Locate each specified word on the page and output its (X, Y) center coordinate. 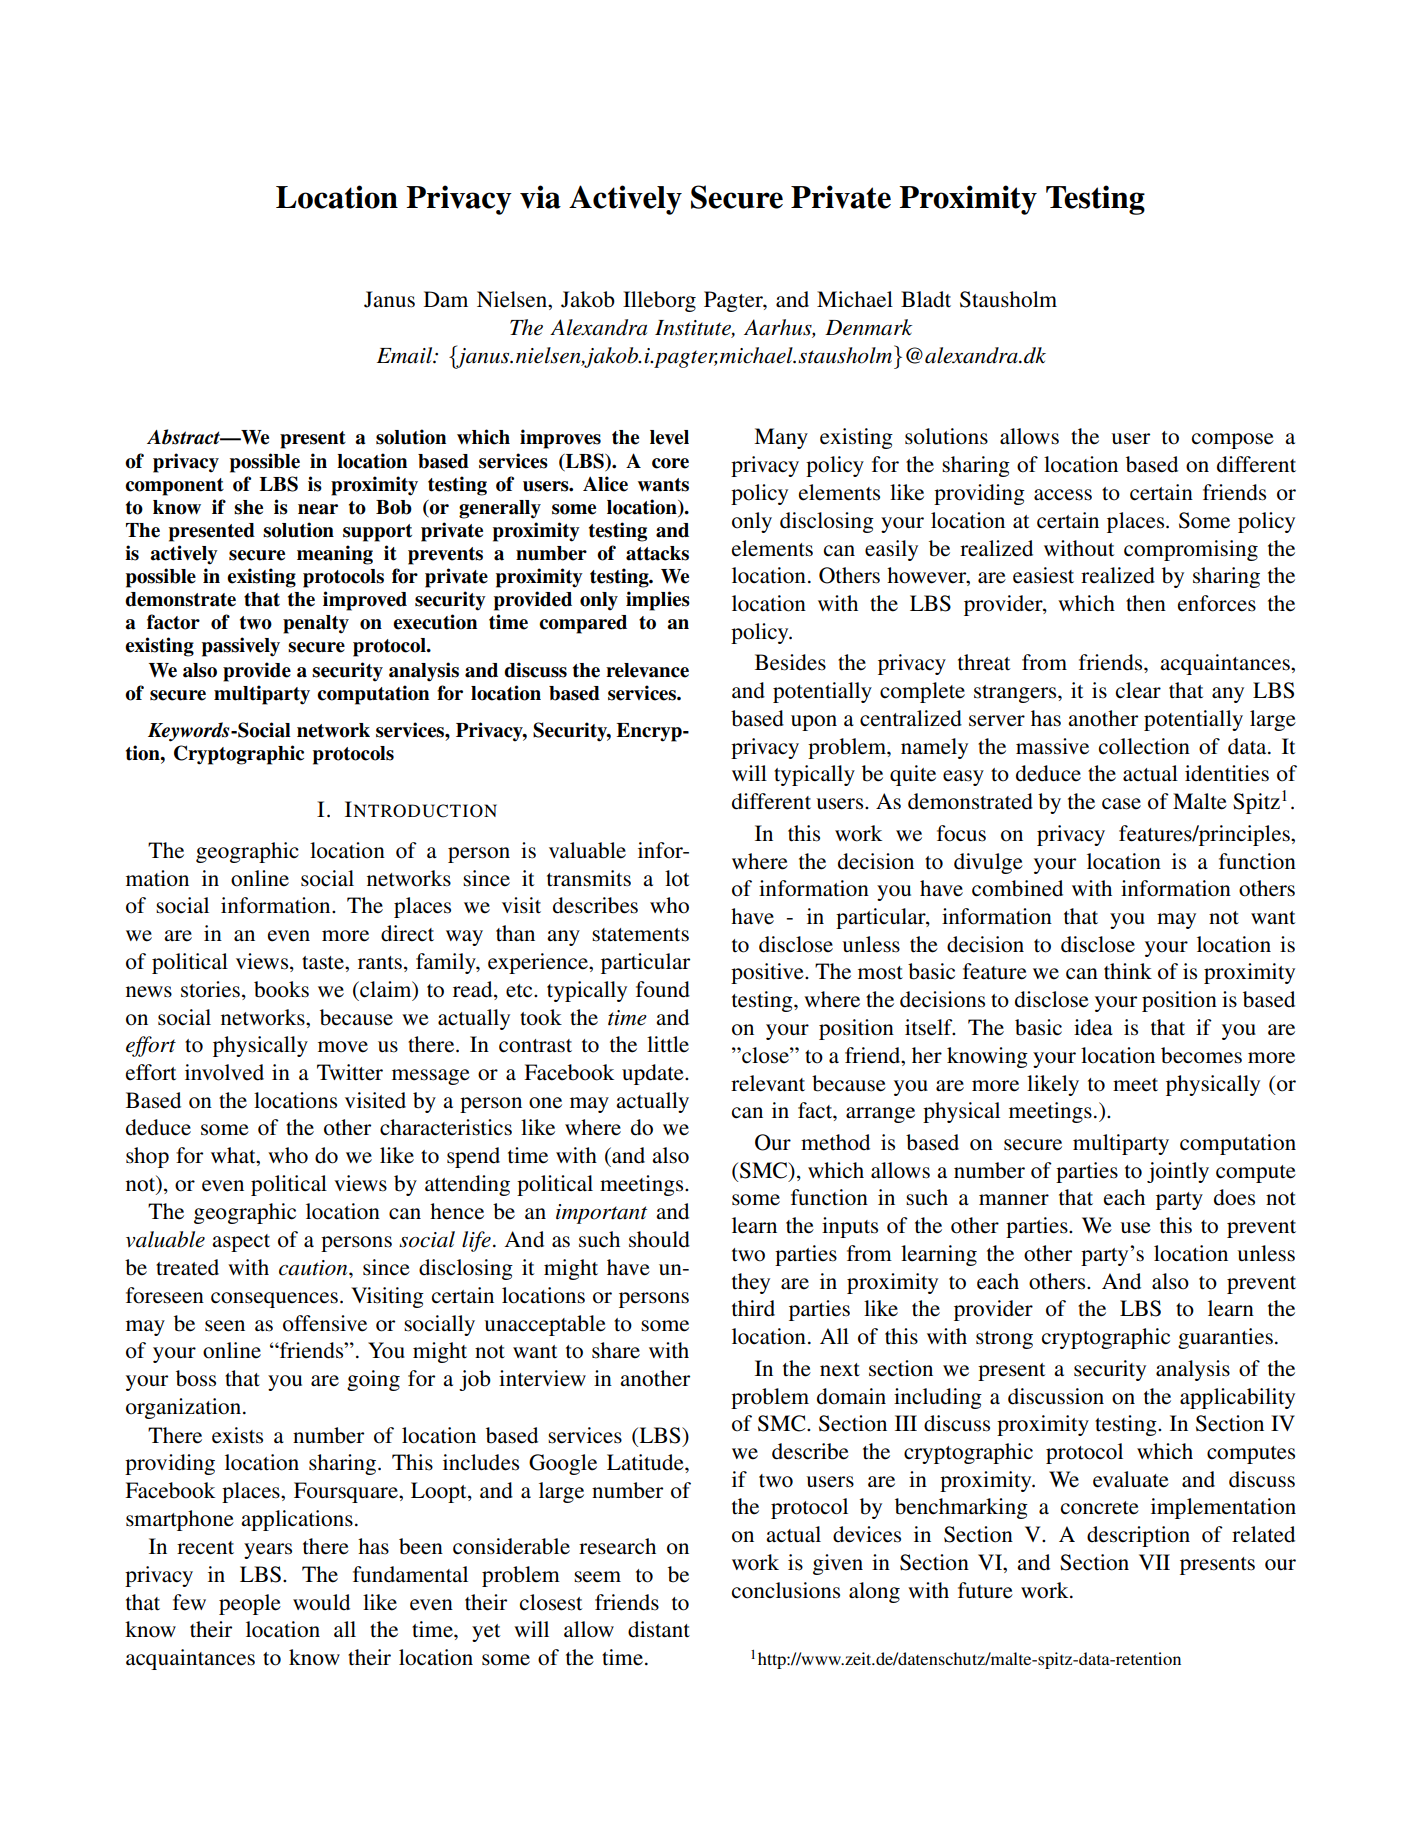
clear (1138, 690)
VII (1154, 1562)
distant (659, 1629)
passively (241, 647)
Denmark (868, 327)
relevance (647, 670)
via (540, 197)
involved (224, 1072)
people (250, 1604)
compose (1233, 441)
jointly (1178, 1172)
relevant (768, 1083)
